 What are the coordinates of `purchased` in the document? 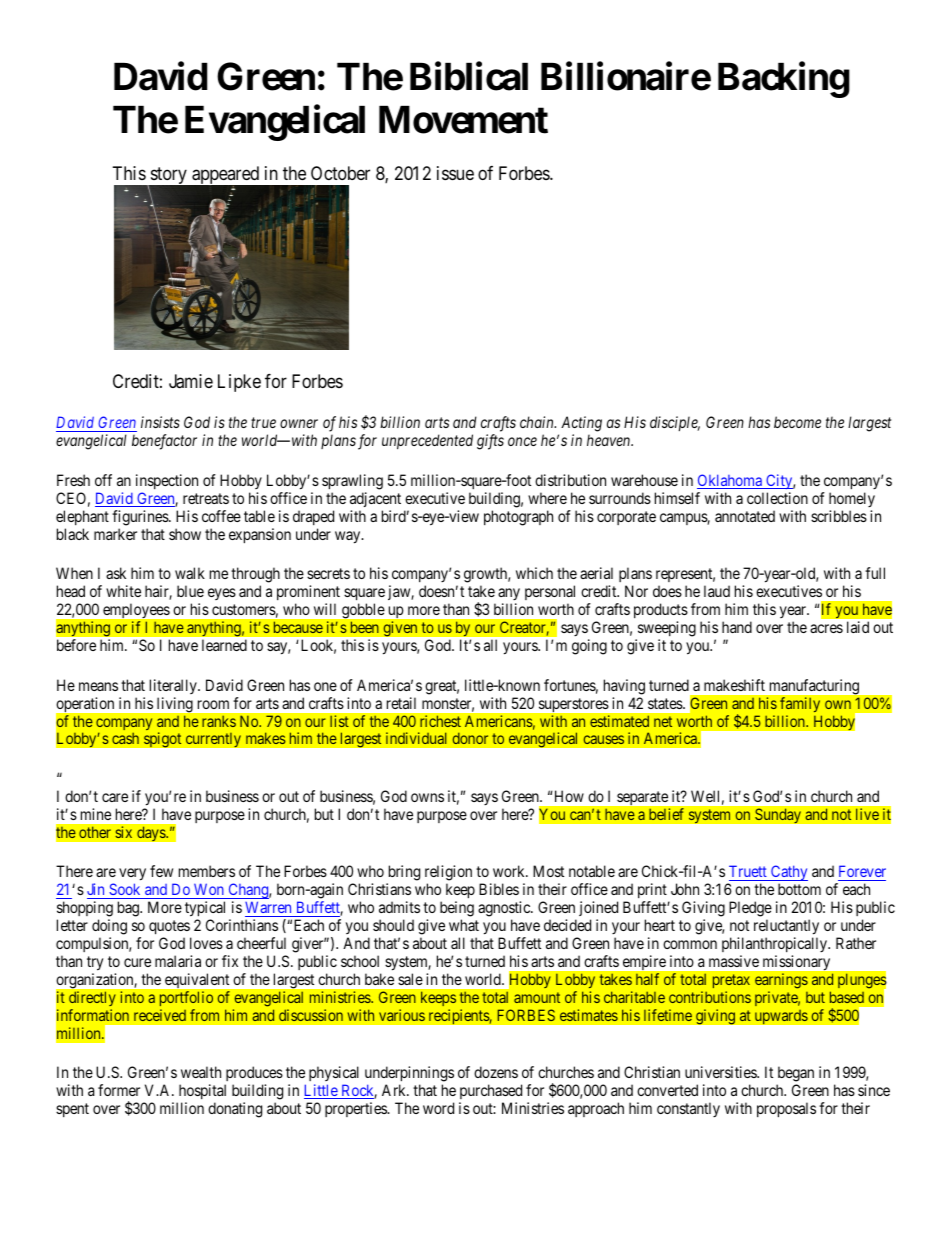 It's located at (490, 1093).
